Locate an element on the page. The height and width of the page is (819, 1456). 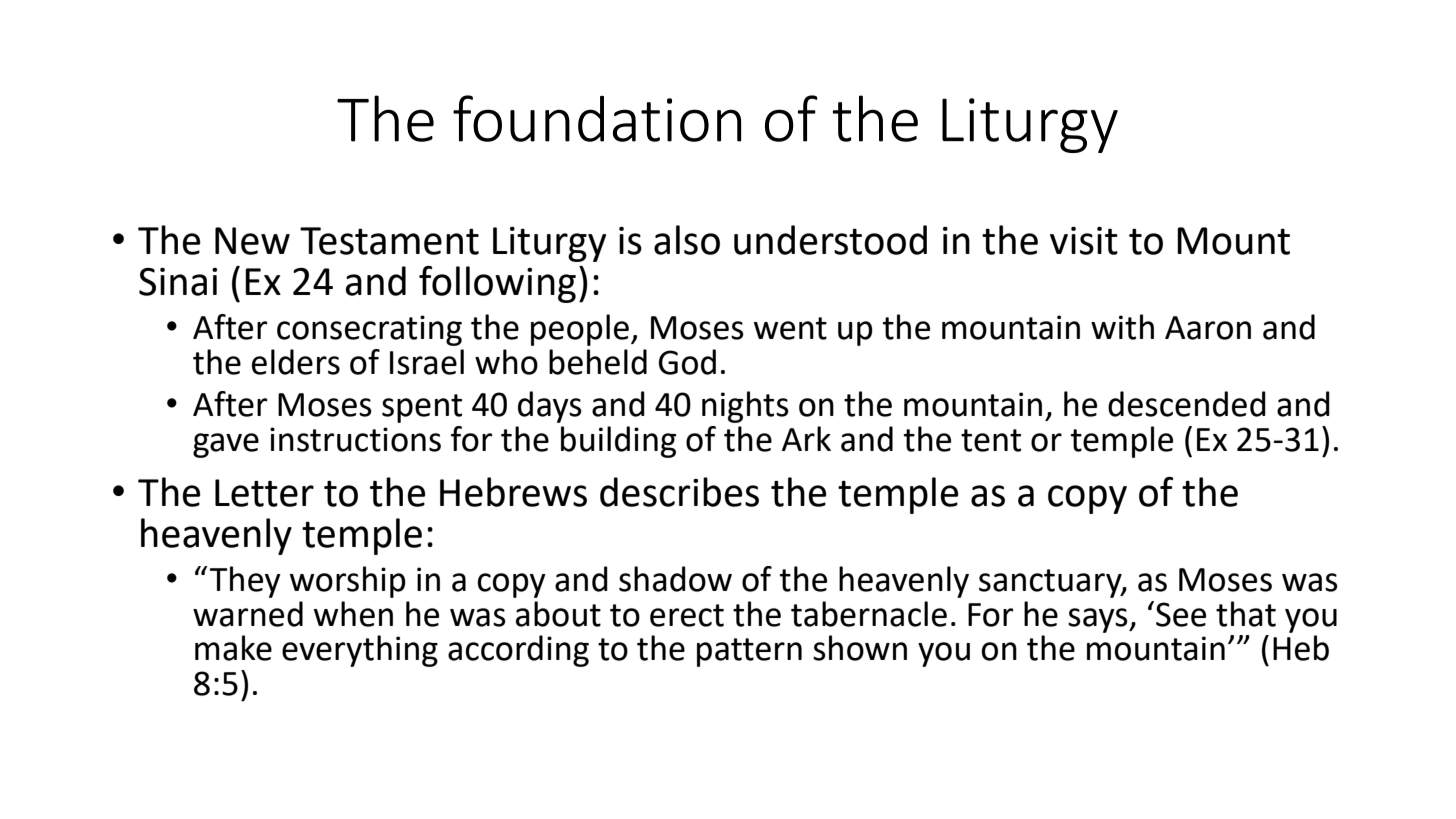
elders is located at coordinates (296, 362).
